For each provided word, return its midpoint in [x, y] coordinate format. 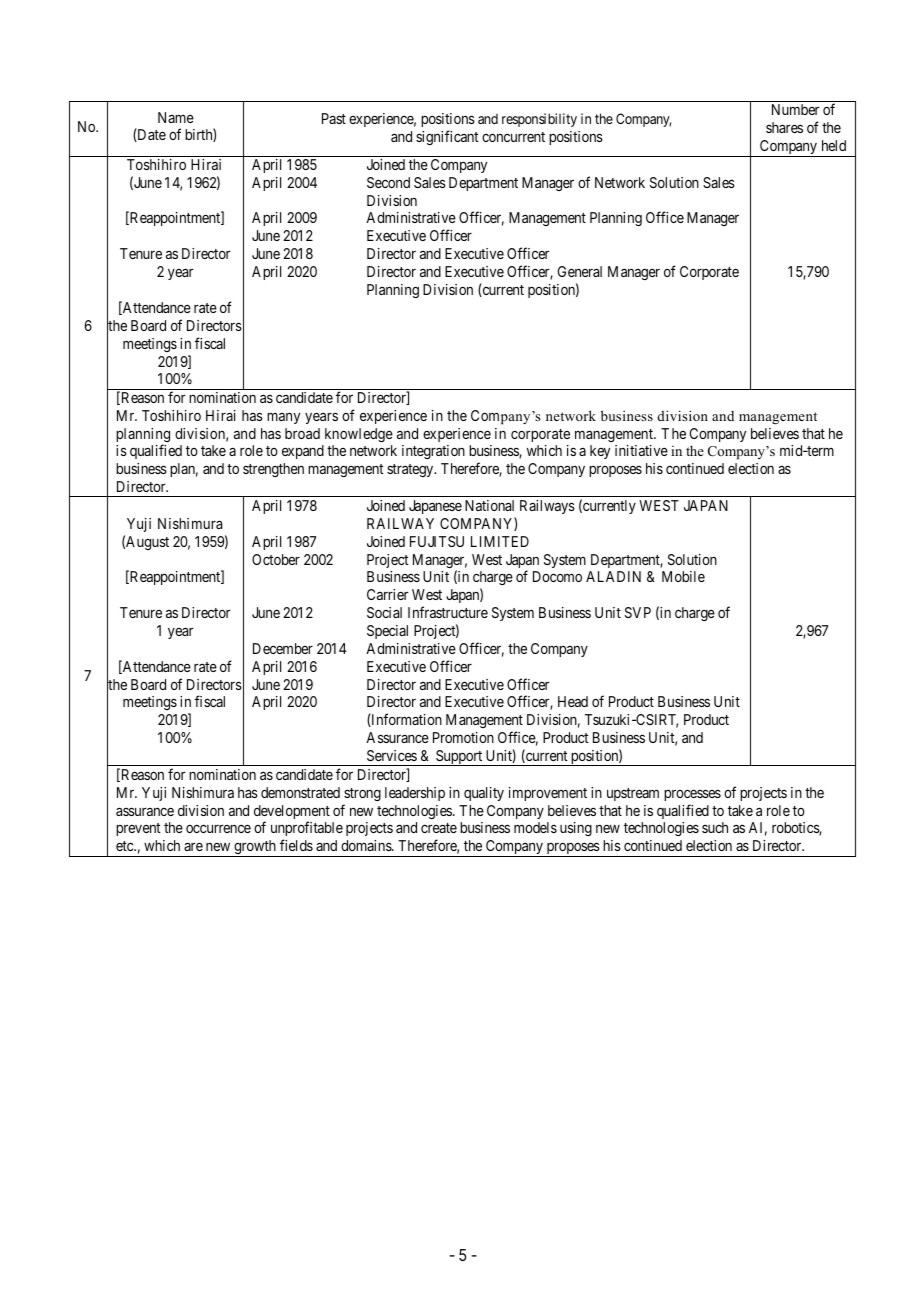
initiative [641, 450]
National [489, 505]
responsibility [539, 120]
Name [176, 117]
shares [784, 127]
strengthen [273, 470]
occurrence [218, 829]
